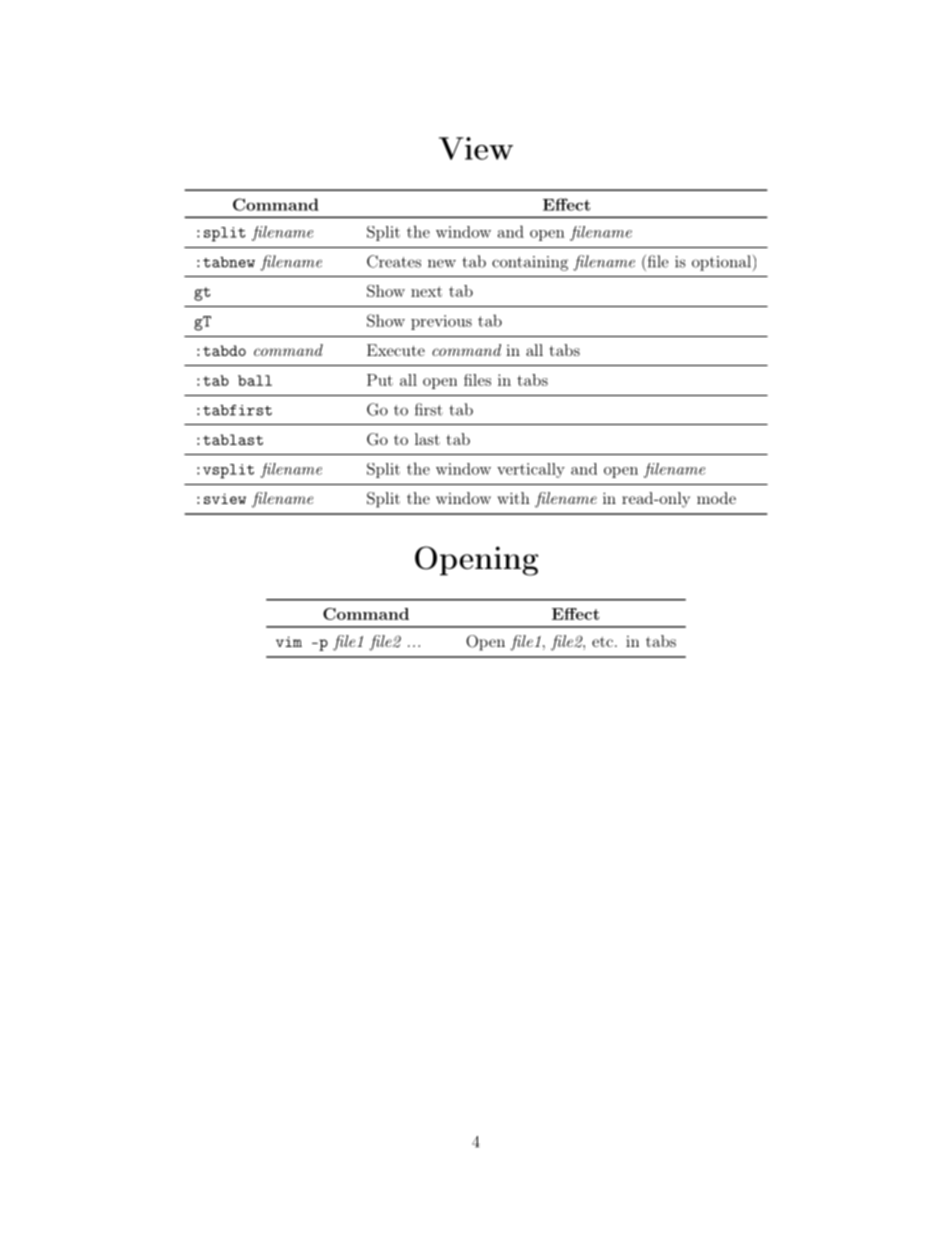 This document has width=952, height=1233. Describe the element at coordinates (255, 380) in the document. I see `ball` at that location.
